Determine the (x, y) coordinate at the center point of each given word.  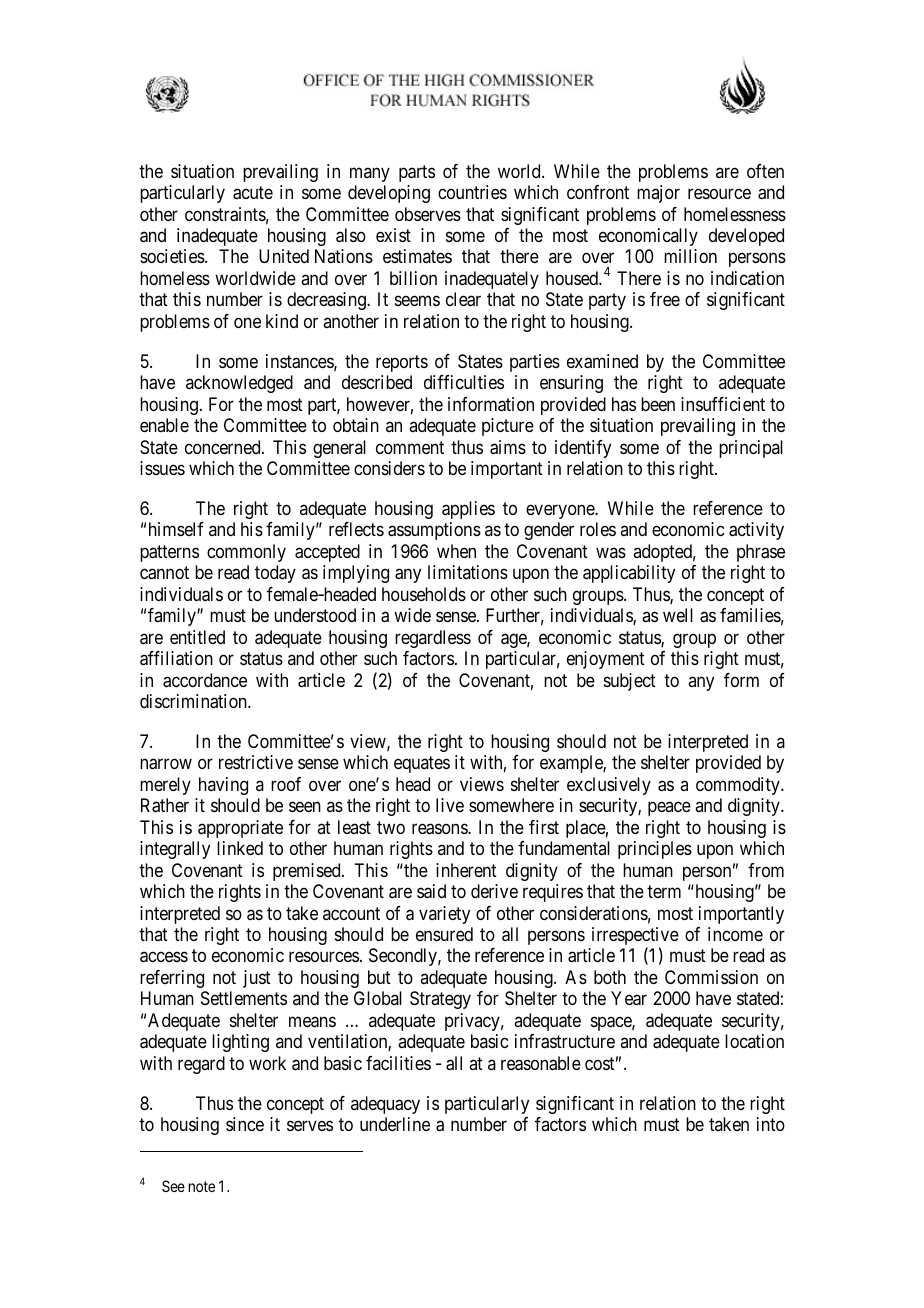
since (245, 1124)
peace (669, 809)
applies (468, 510)
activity (756, 531)
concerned (224, 447)
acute (253, 193)
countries (472, 192)
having (223, 786)
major (658, 194)
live (450, 805)
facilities (398, 1063)
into (771, 1124)
